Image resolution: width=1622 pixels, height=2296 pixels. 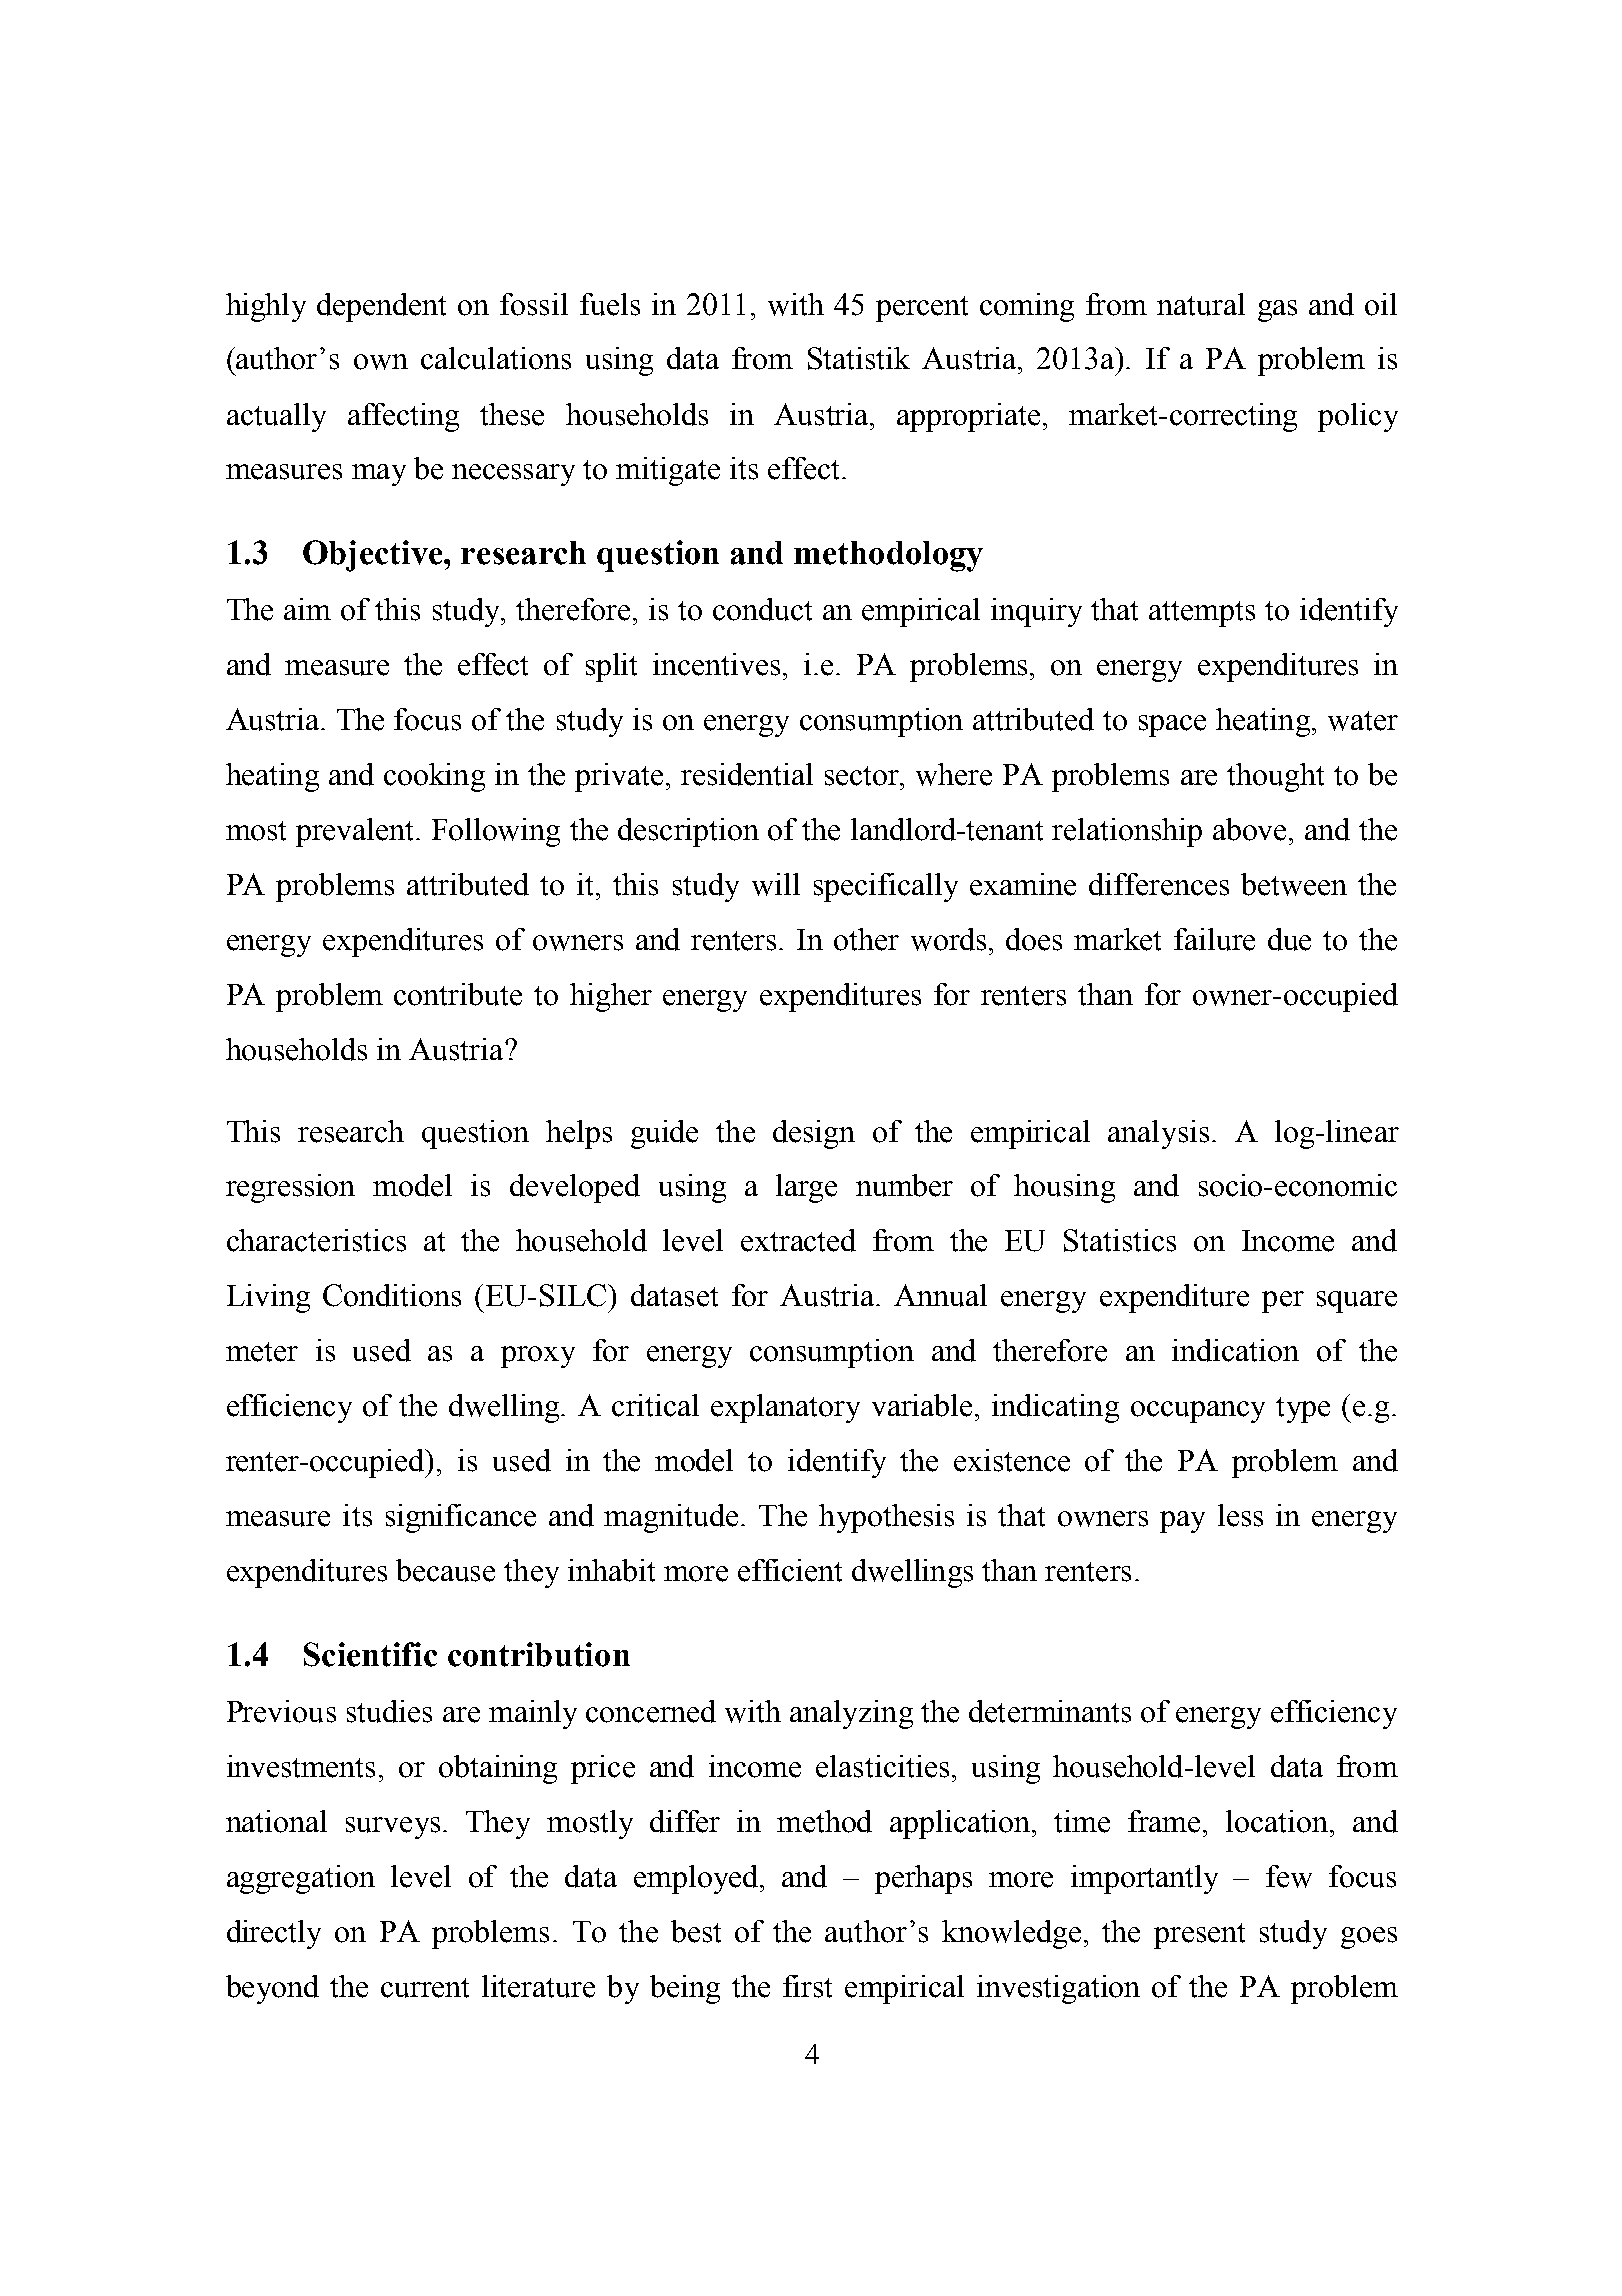 I want to click on explanatory, so click(x=785, y=1408).
